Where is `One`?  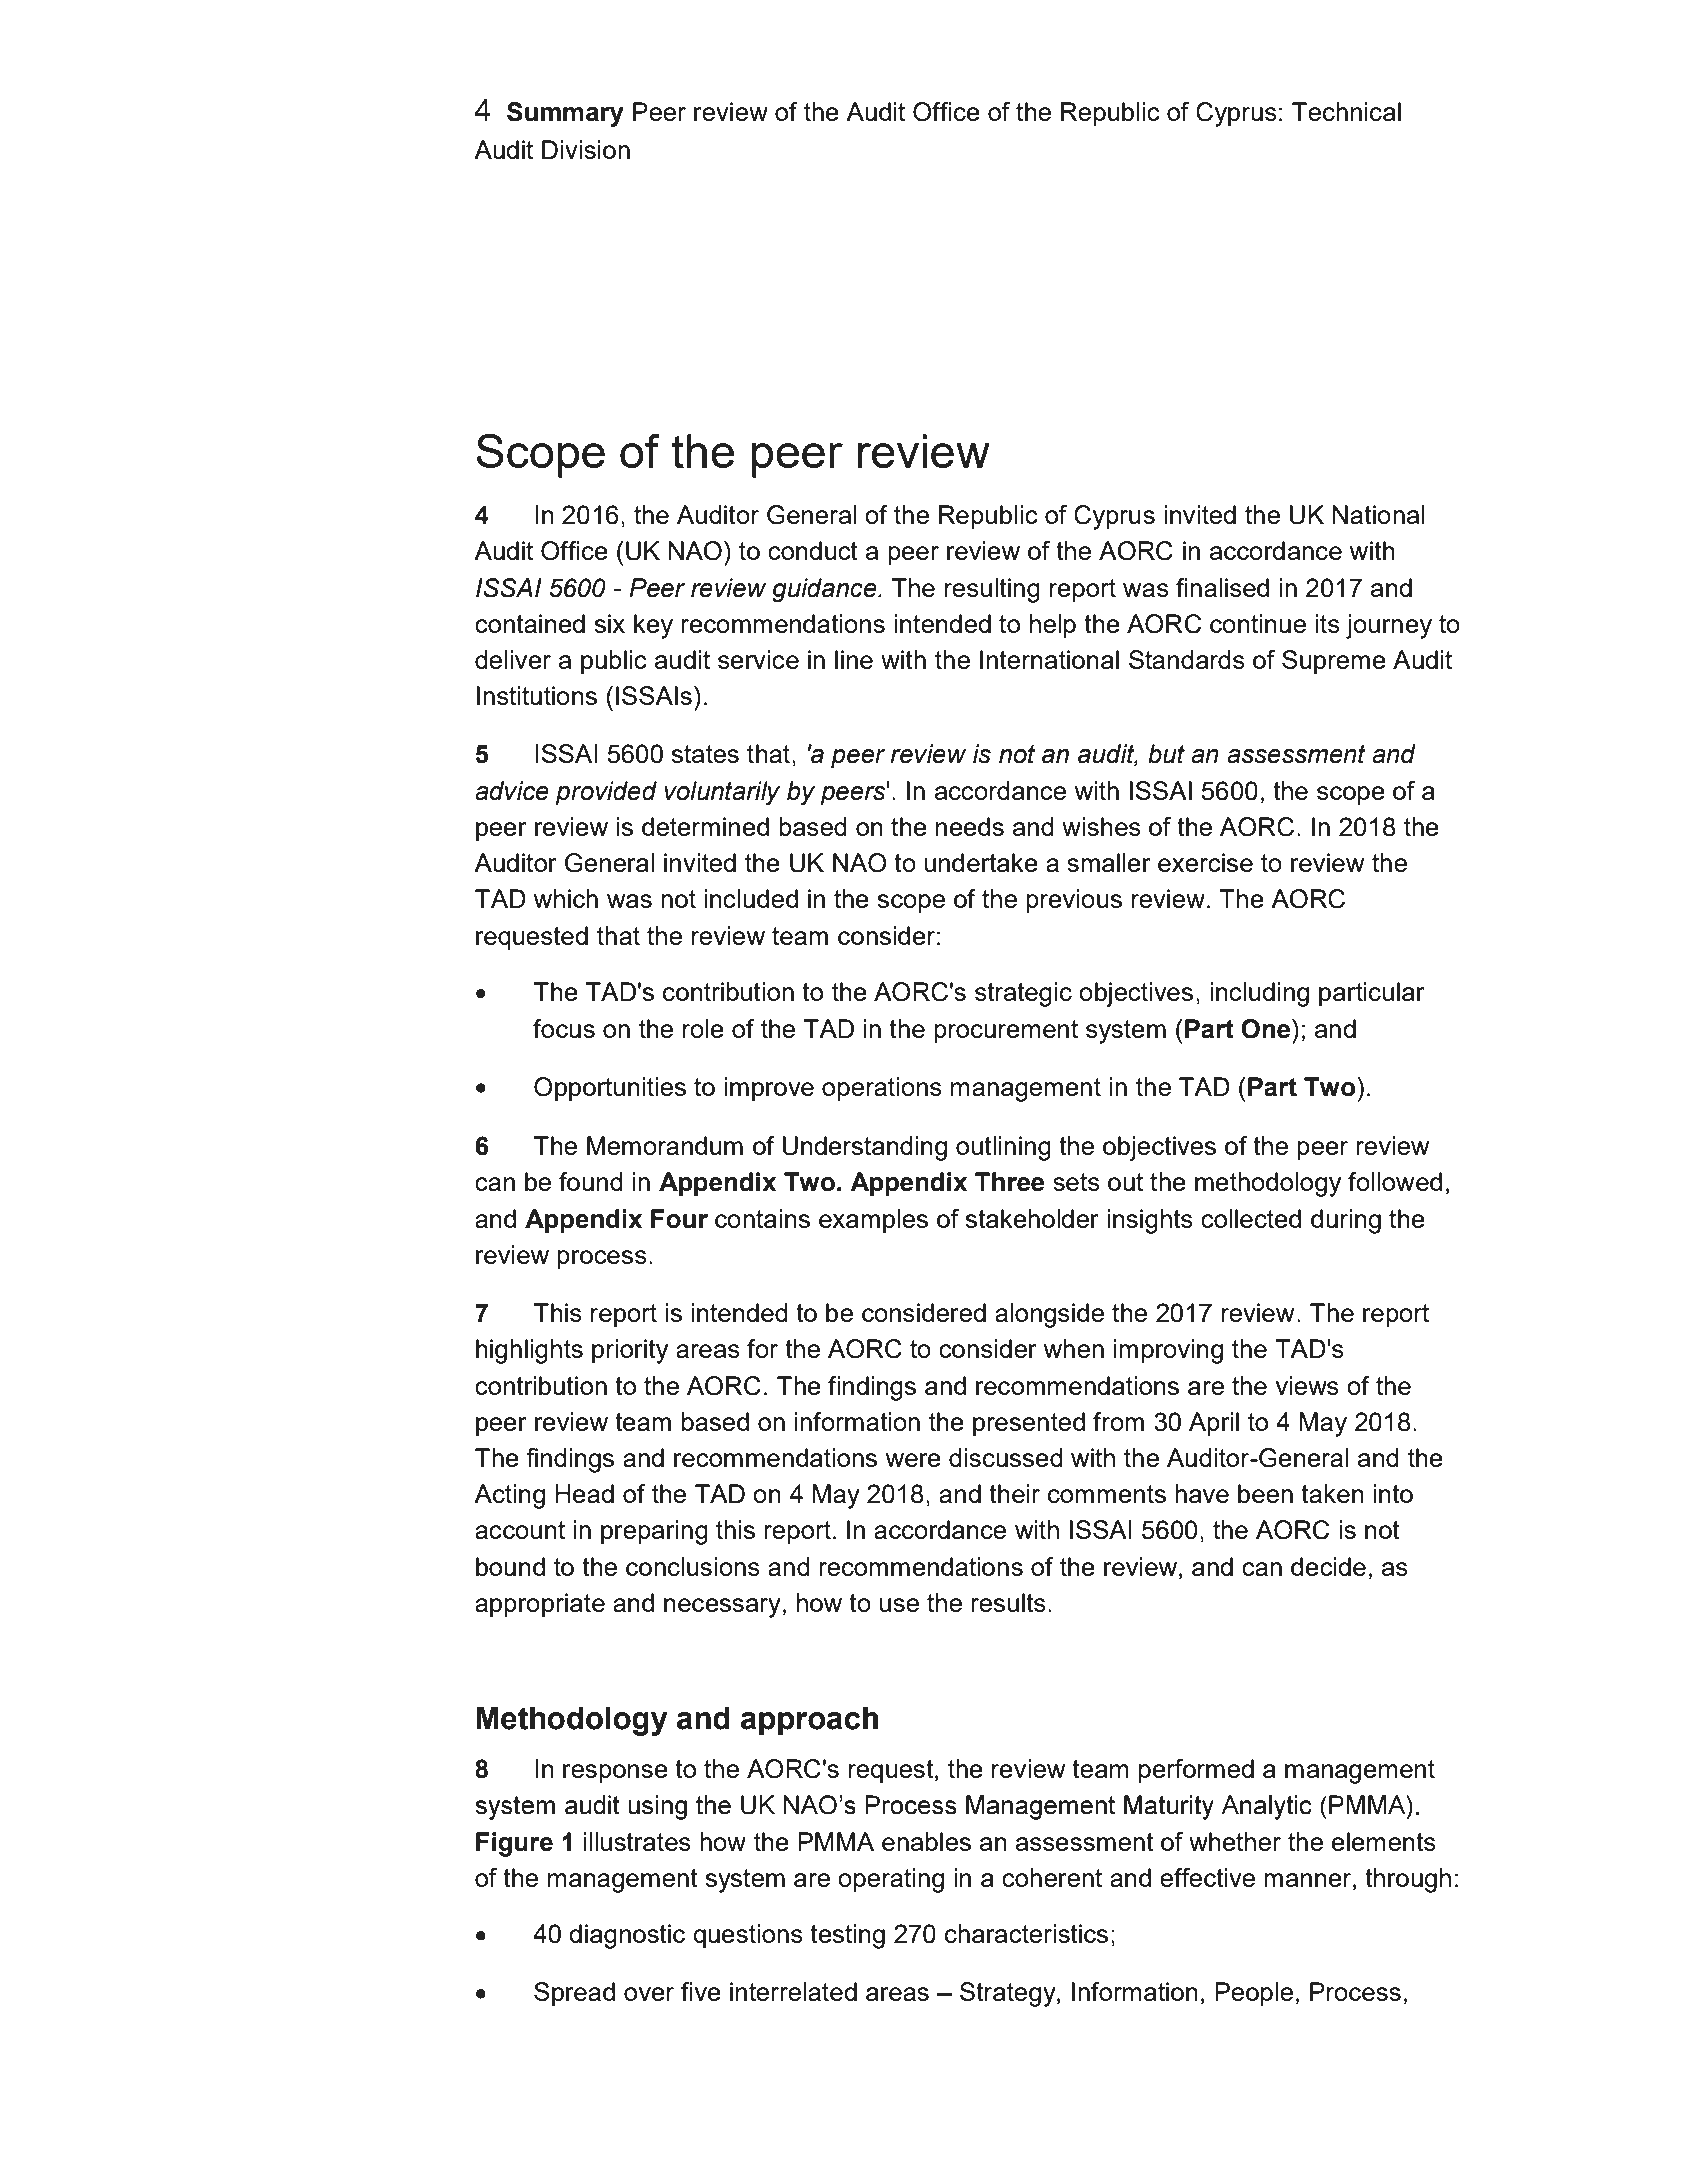 One is located at coordinates (1265, 1029).
